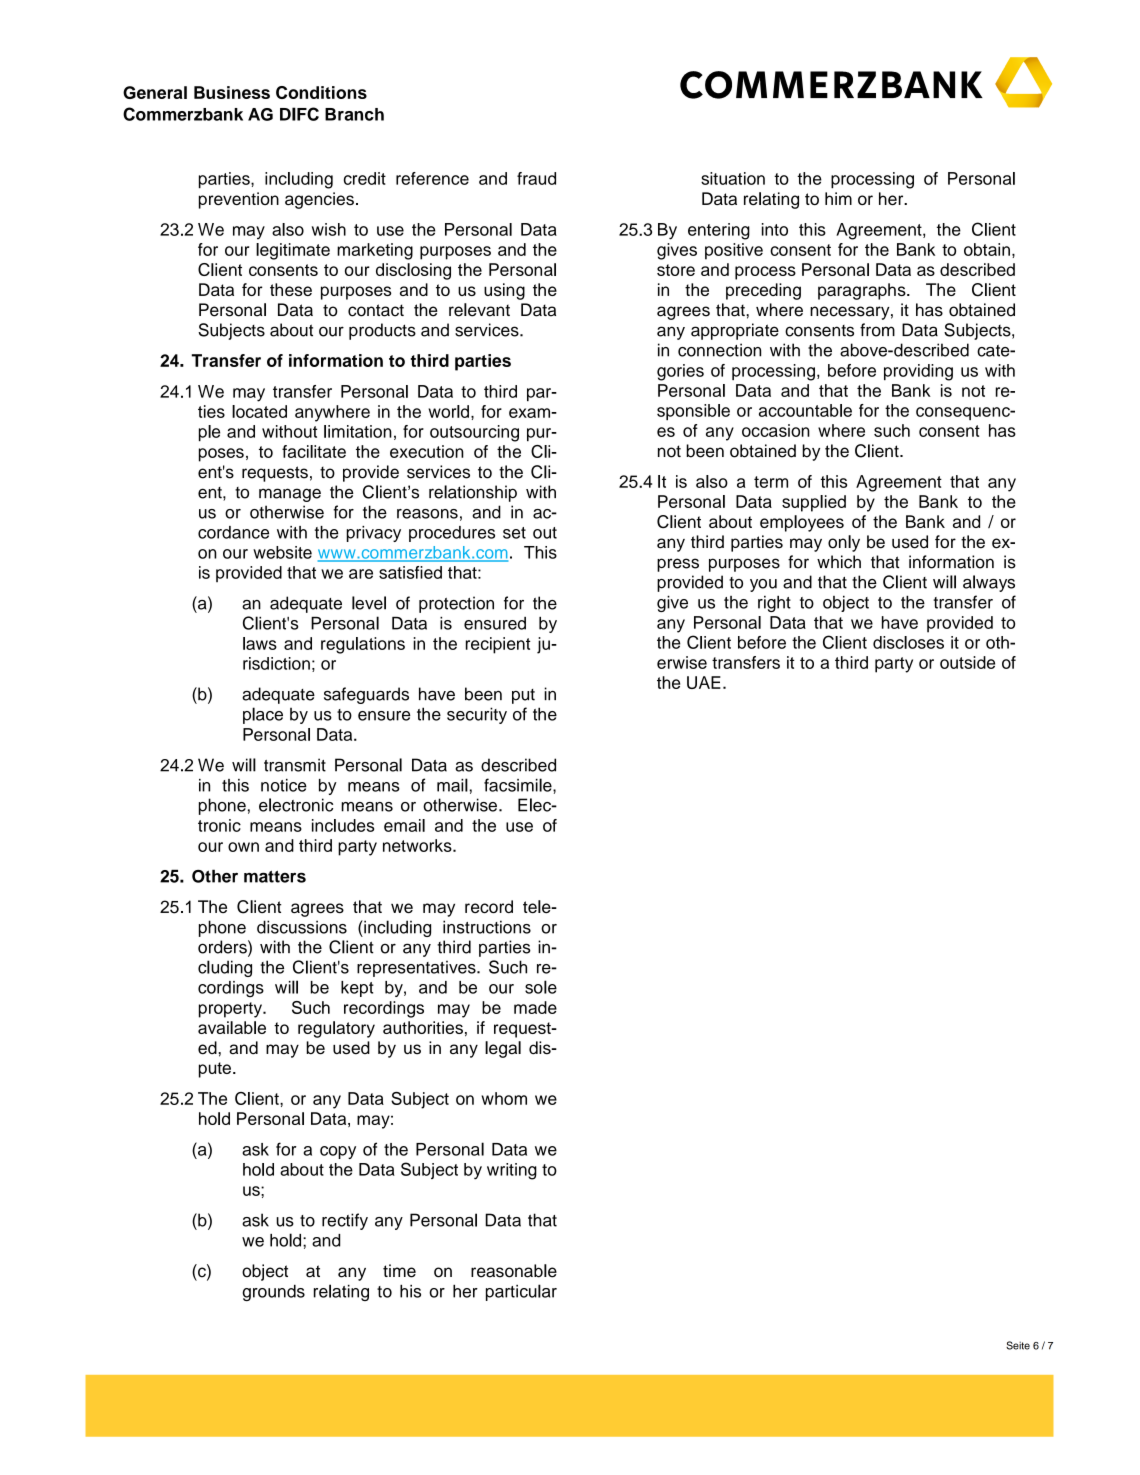  Describe the element at coordinates (918, 372) in the screenshot. I see `providing` at that location.
